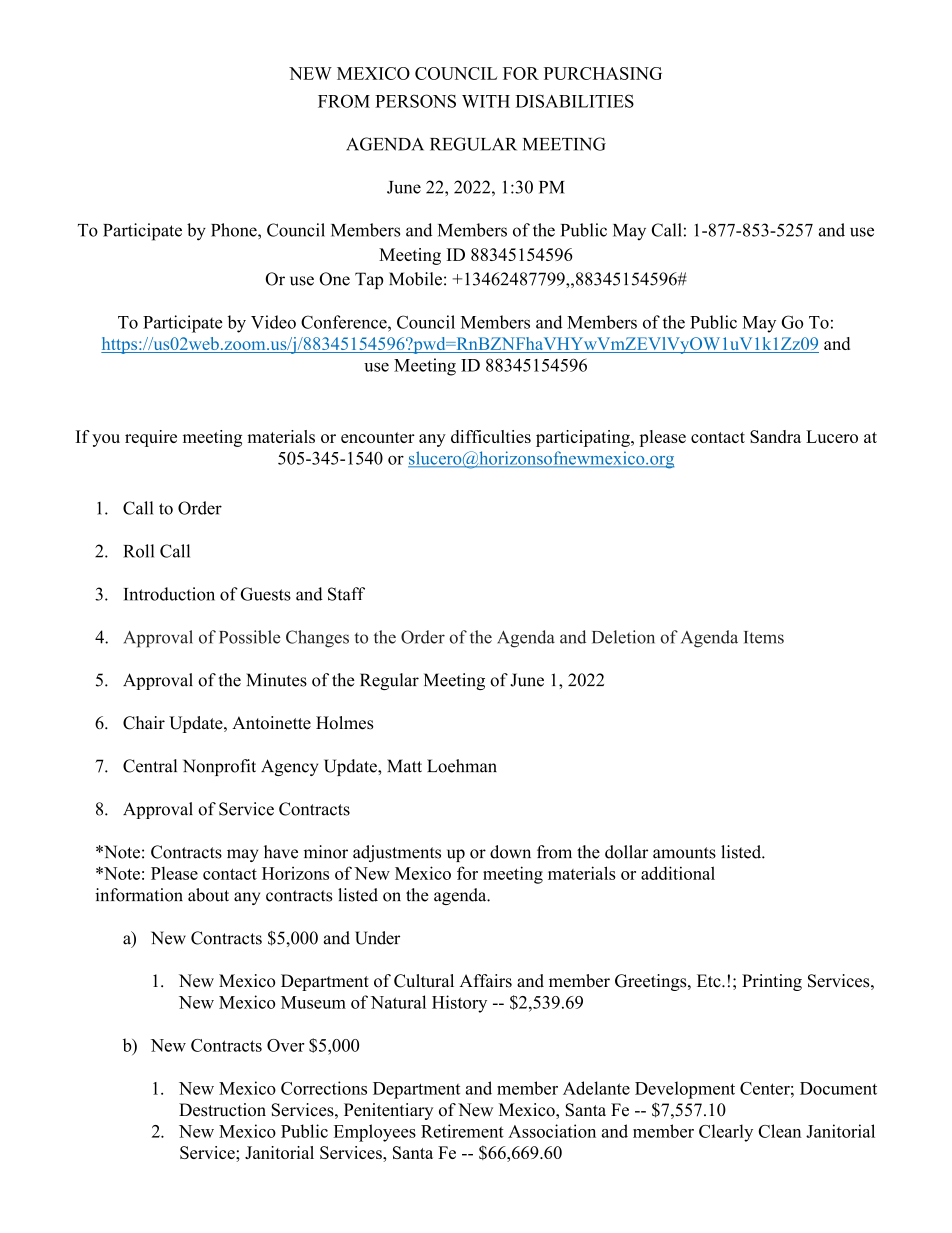  What do you see at coordinates (491, 436) in the screenshot?
I see `difficulties` at bounding box center [491, 436].
